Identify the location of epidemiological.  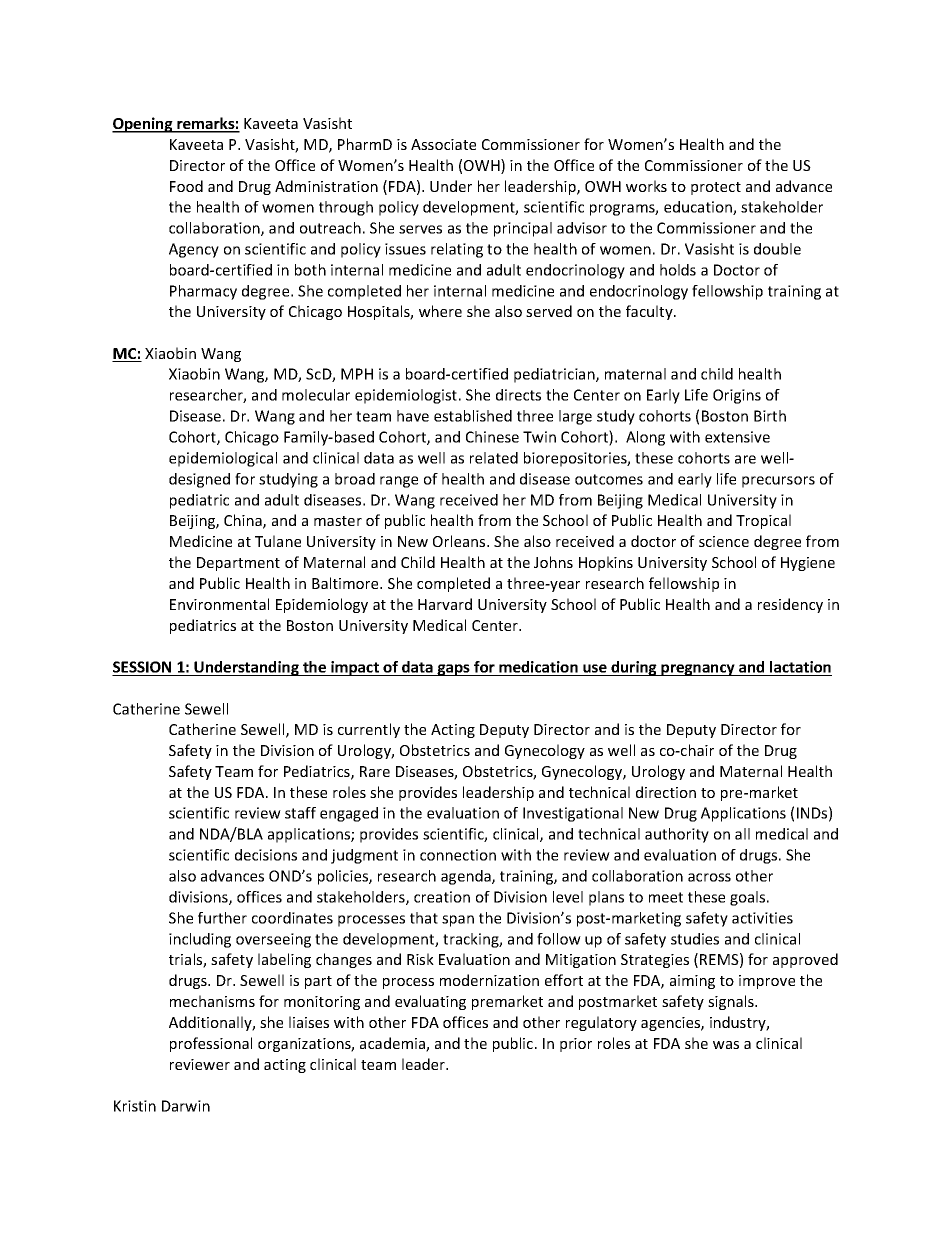
(223, 459).
